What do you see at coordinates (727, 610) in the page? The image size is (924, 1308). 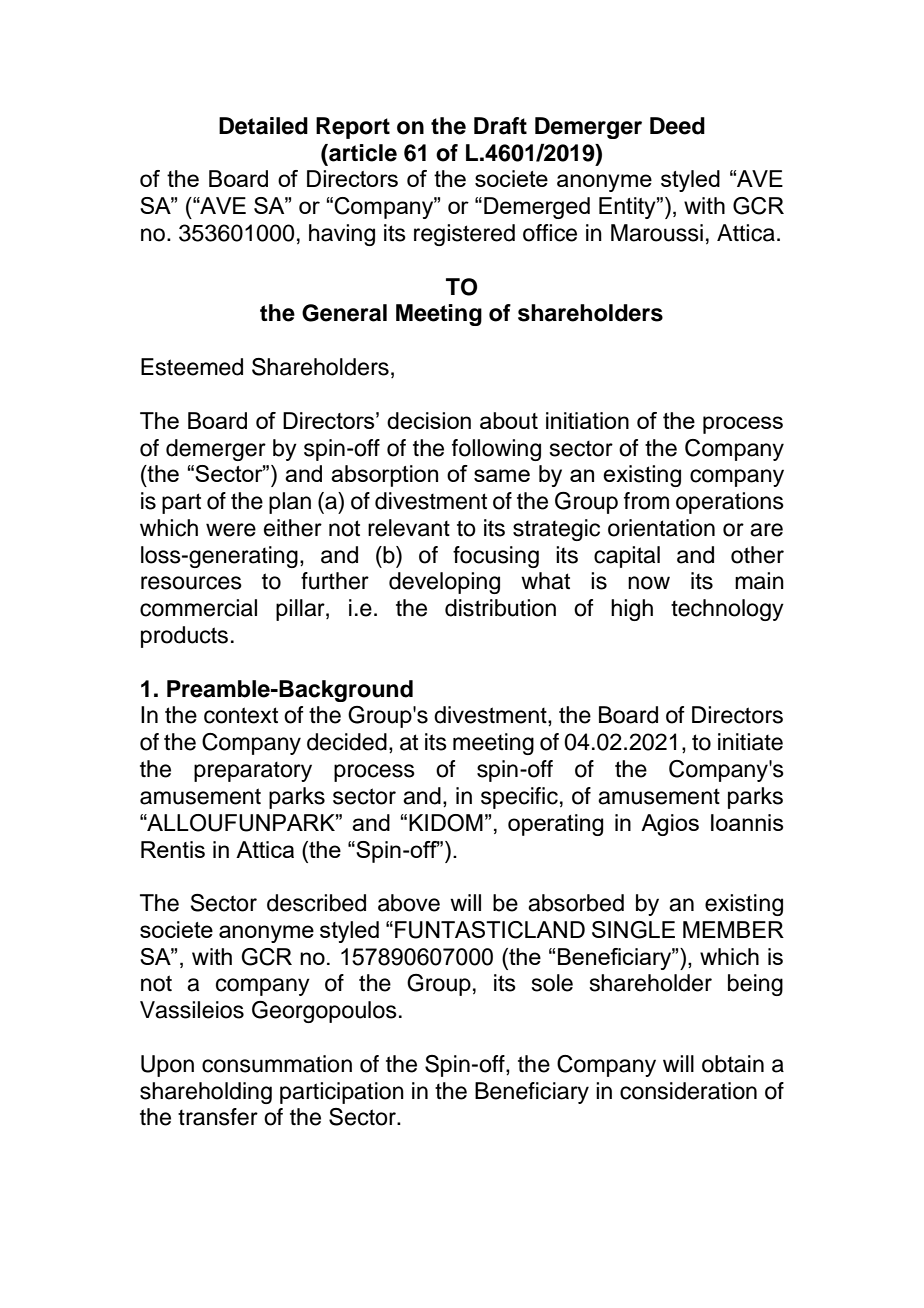 I see `technology` at bounding box center [727, 610].
